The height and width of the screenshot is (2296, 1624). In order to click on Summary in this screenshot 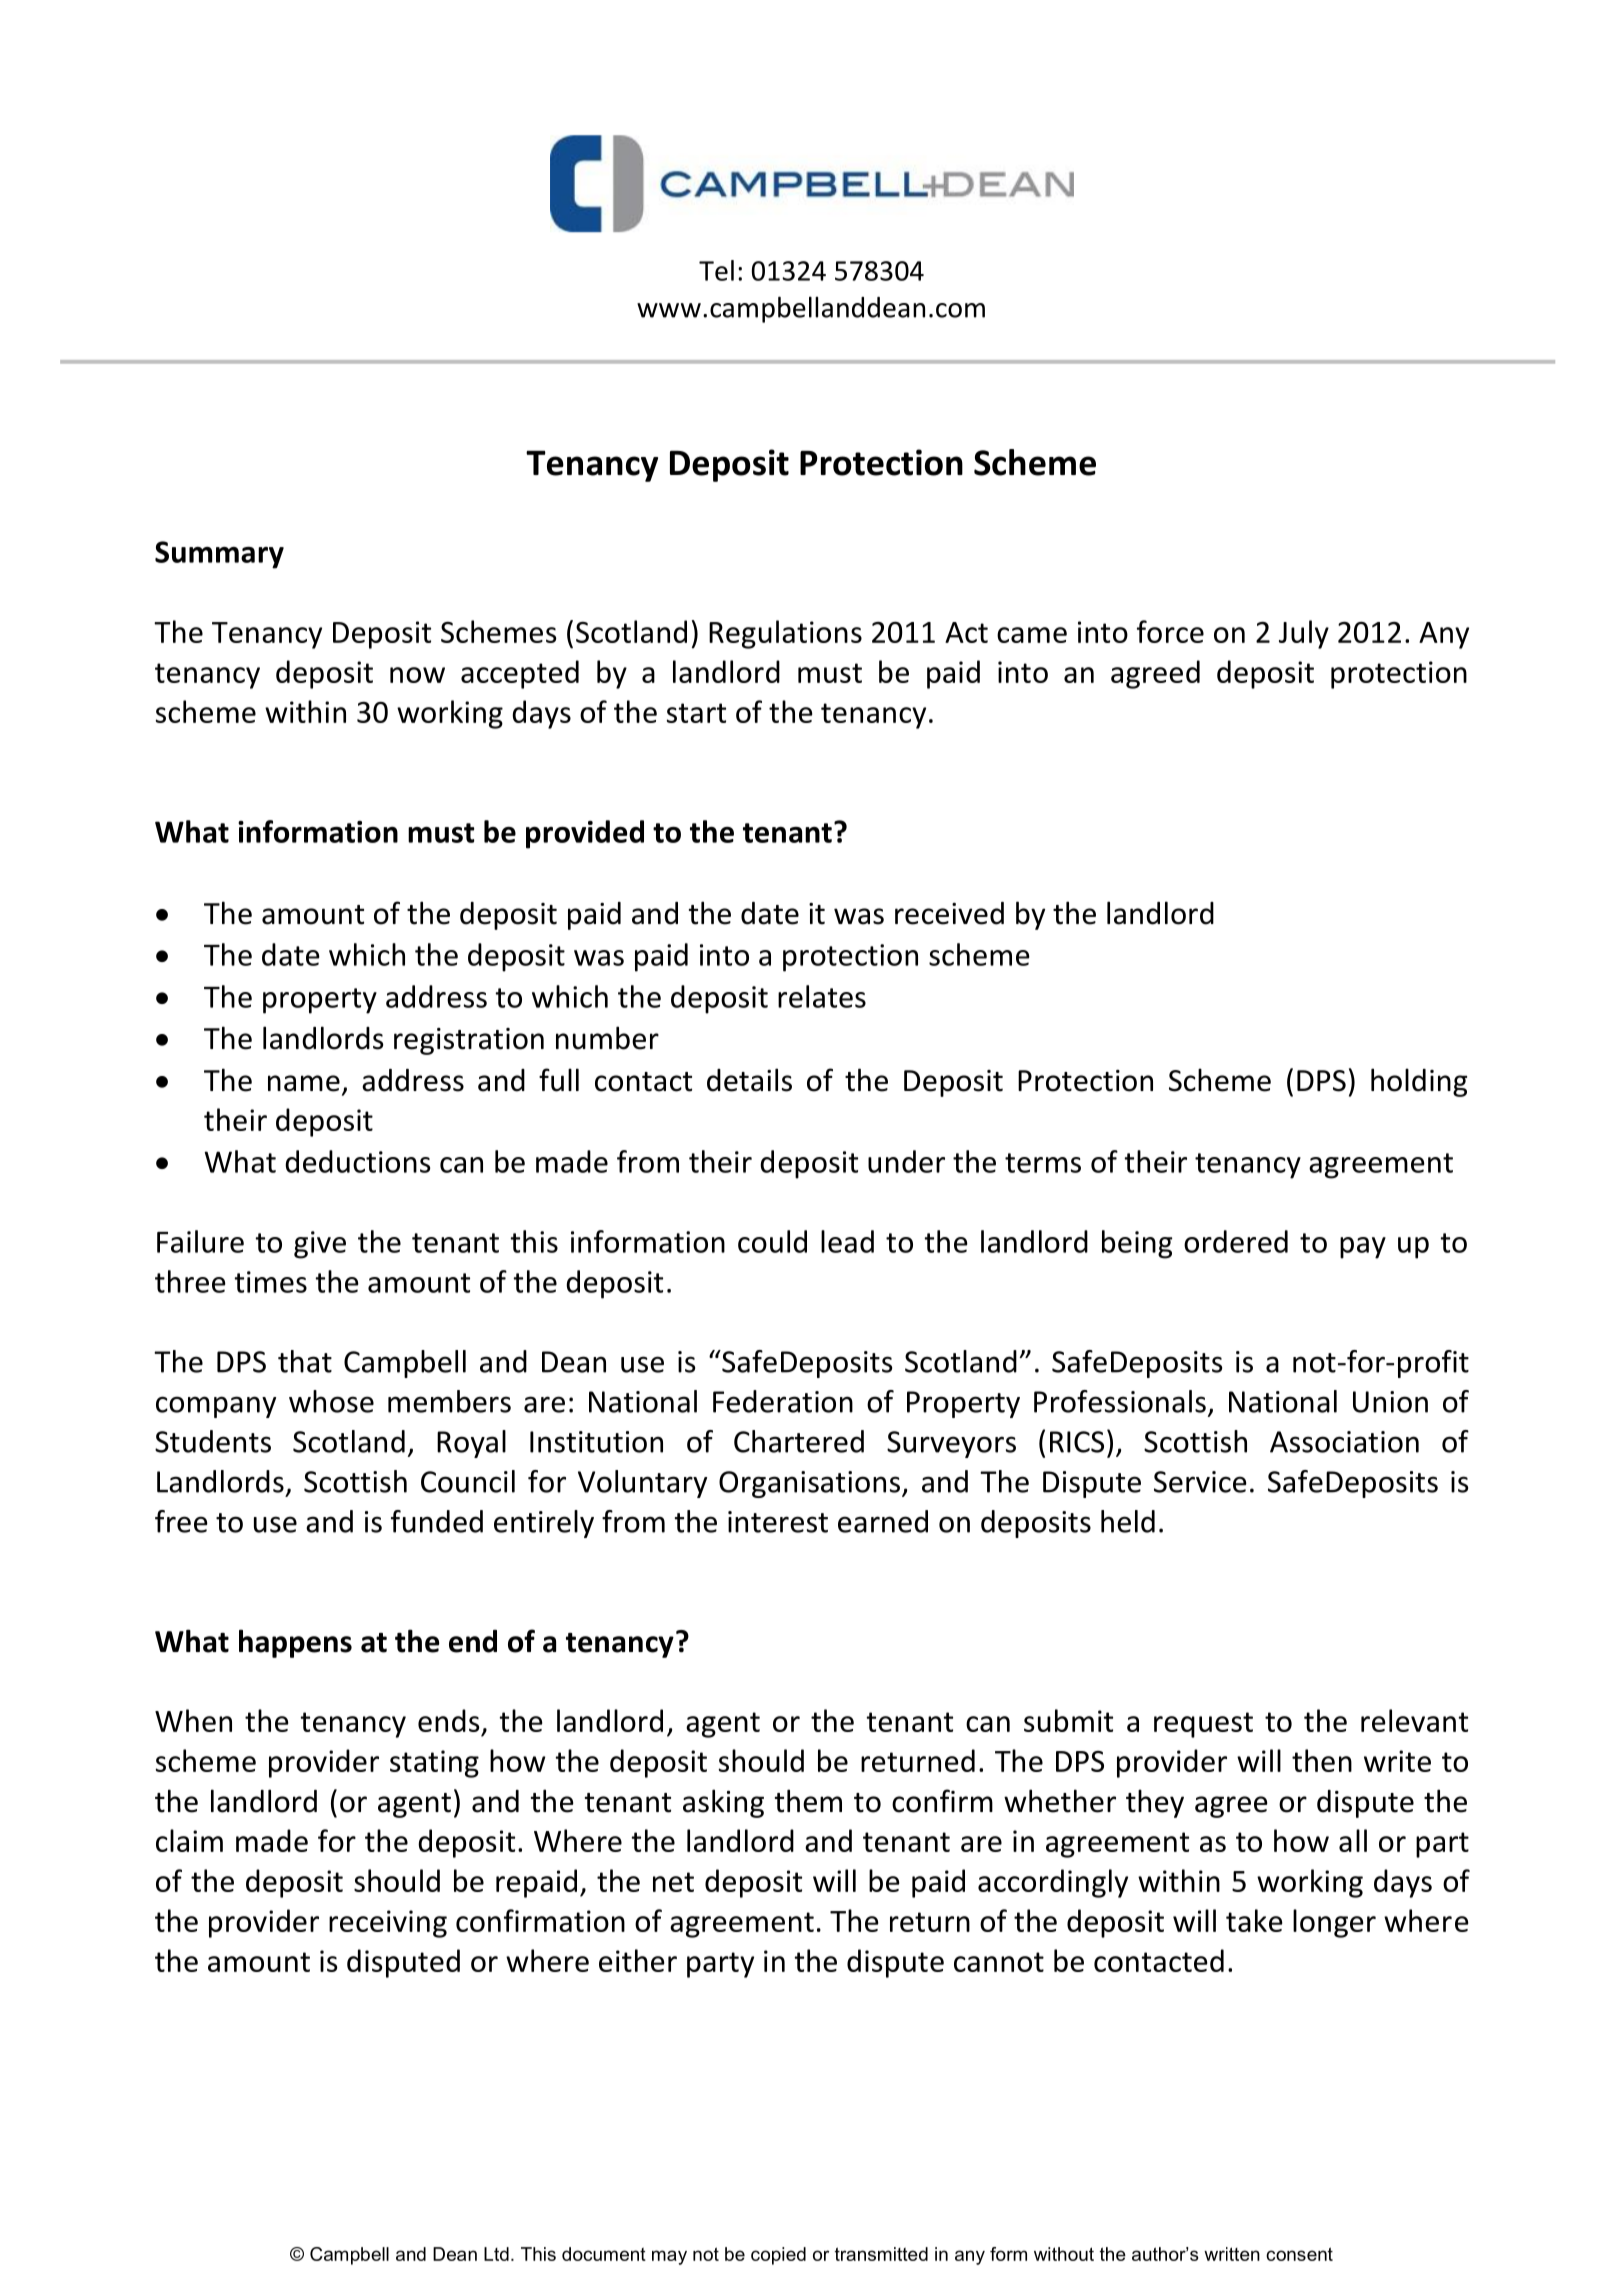, I will do `click(219, 555)`.
